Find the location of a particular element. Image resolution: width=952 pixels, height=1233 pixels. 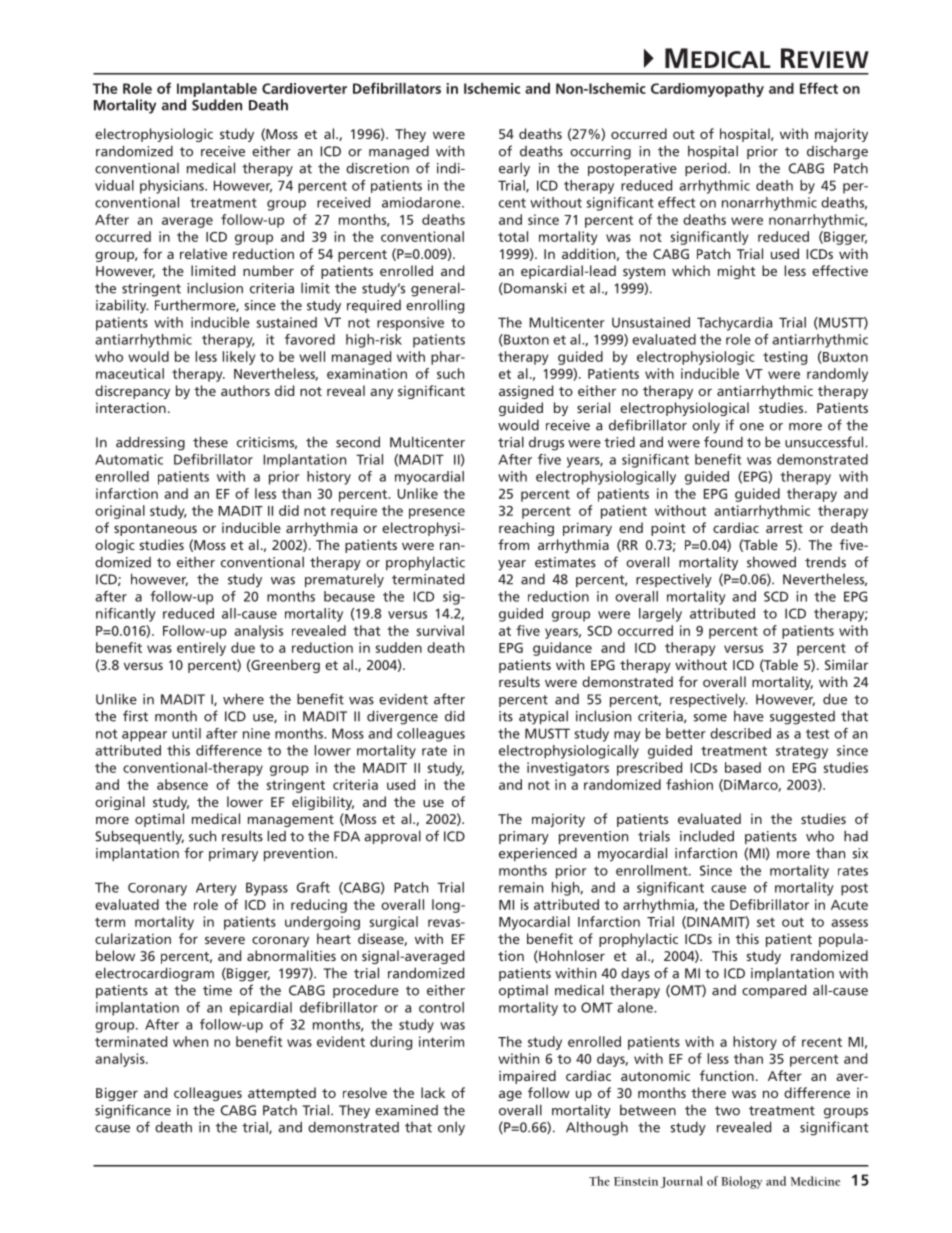

survival is located at coordinates (440, 630).
